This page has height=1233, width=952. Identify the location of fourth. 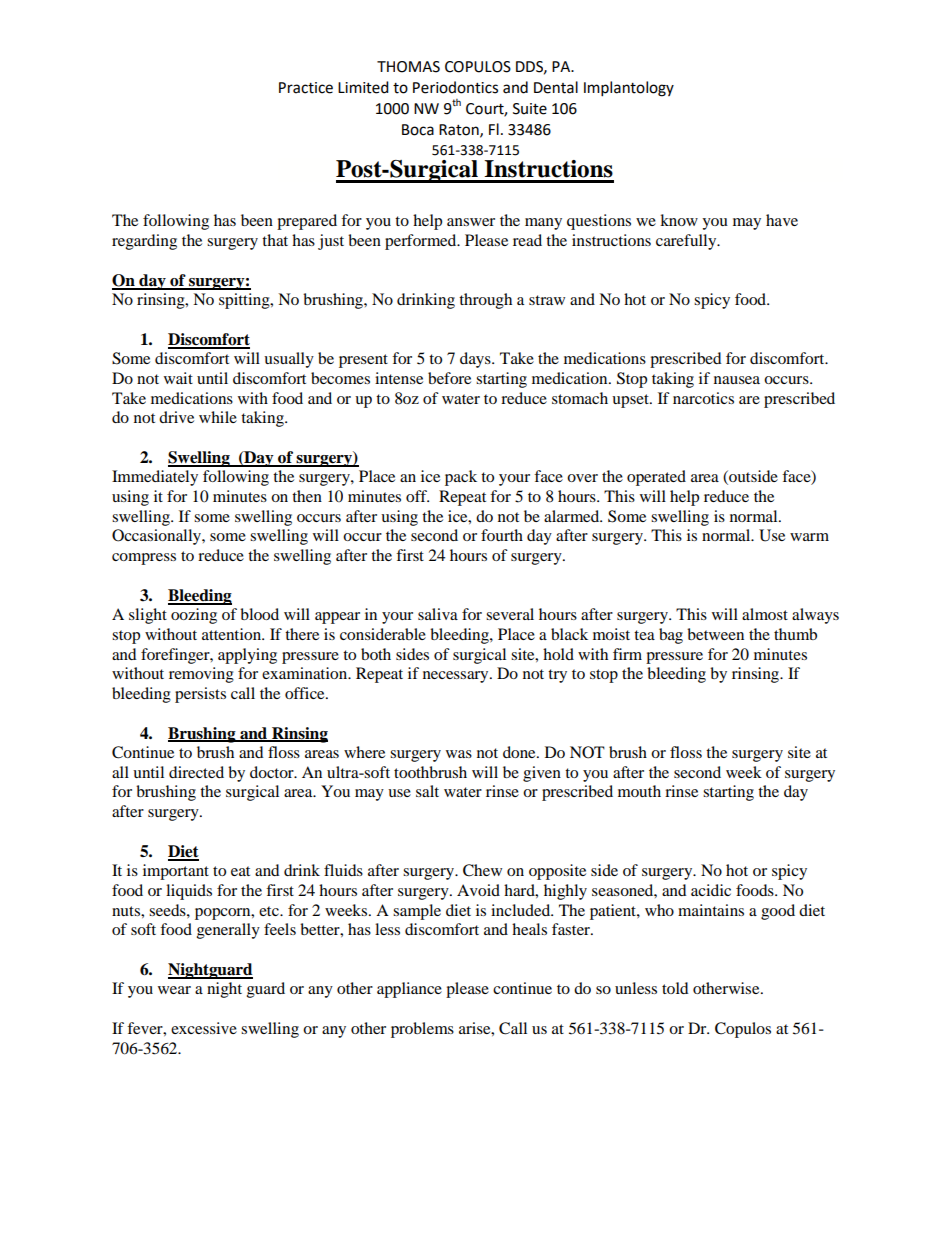
(502, 535).
